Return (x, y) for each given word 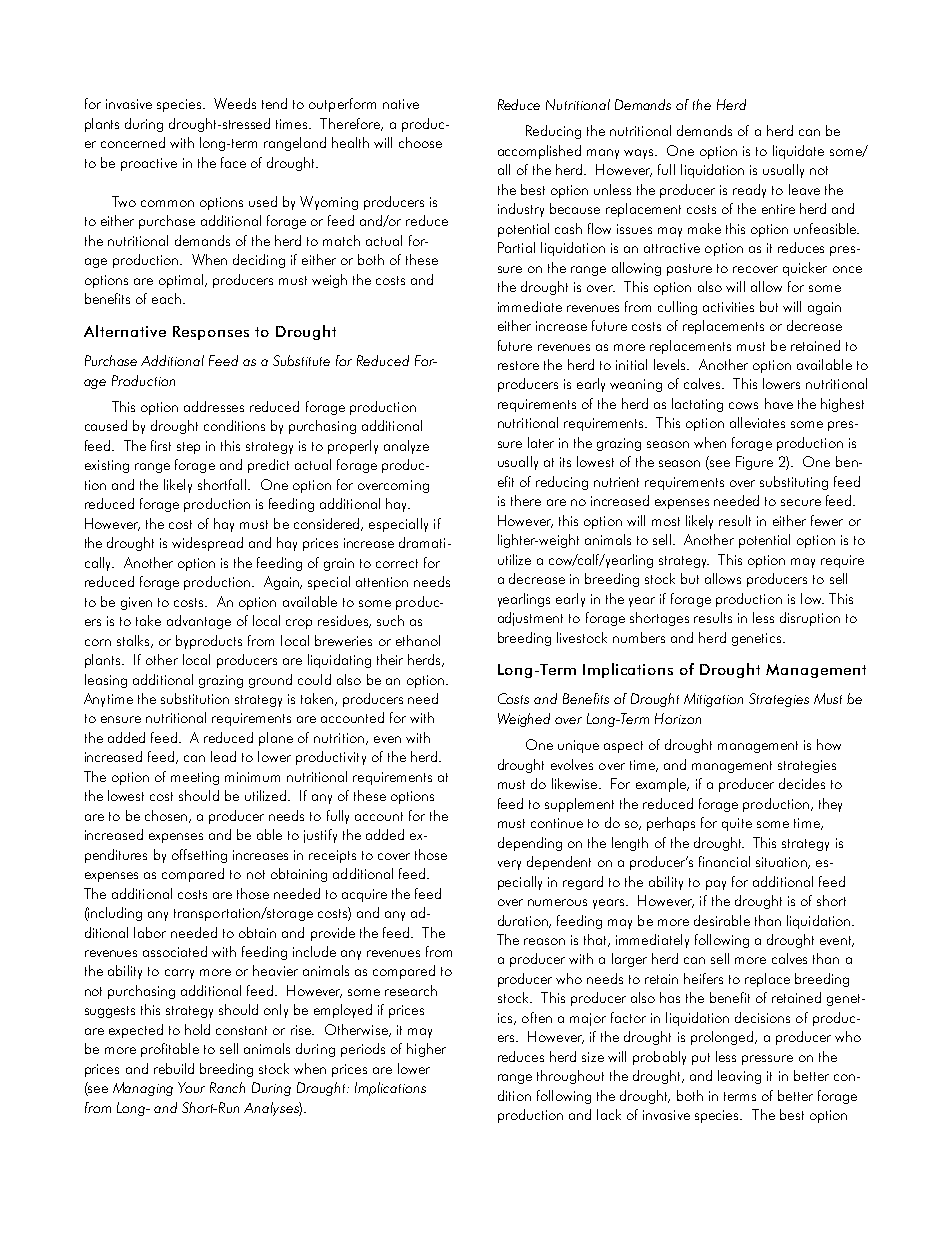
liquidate (798, 152)
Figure (754, 463)
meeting (195, 778)
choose (420, 142)
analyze (406, 447)
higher (426, 1050)
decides (802, 783)
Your (191, 1087)
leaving (739, 1077)
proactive (149, 164)
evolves (572, 764)
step (188, 448)
